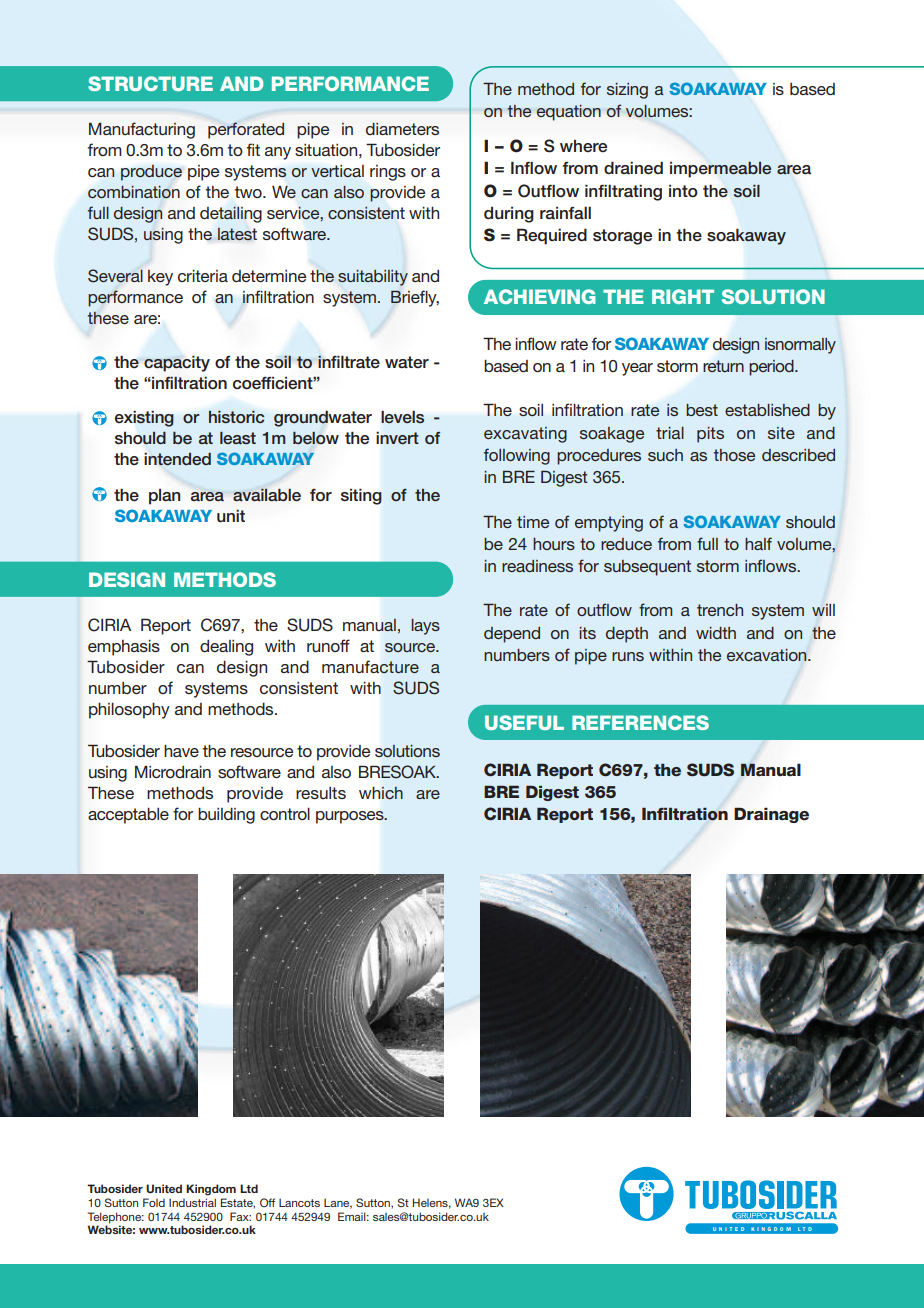 This screenshot has height=1308, width=924. Describe the element at coordinates (402, 129) in the screenshot. I see `diameters` at that location.
